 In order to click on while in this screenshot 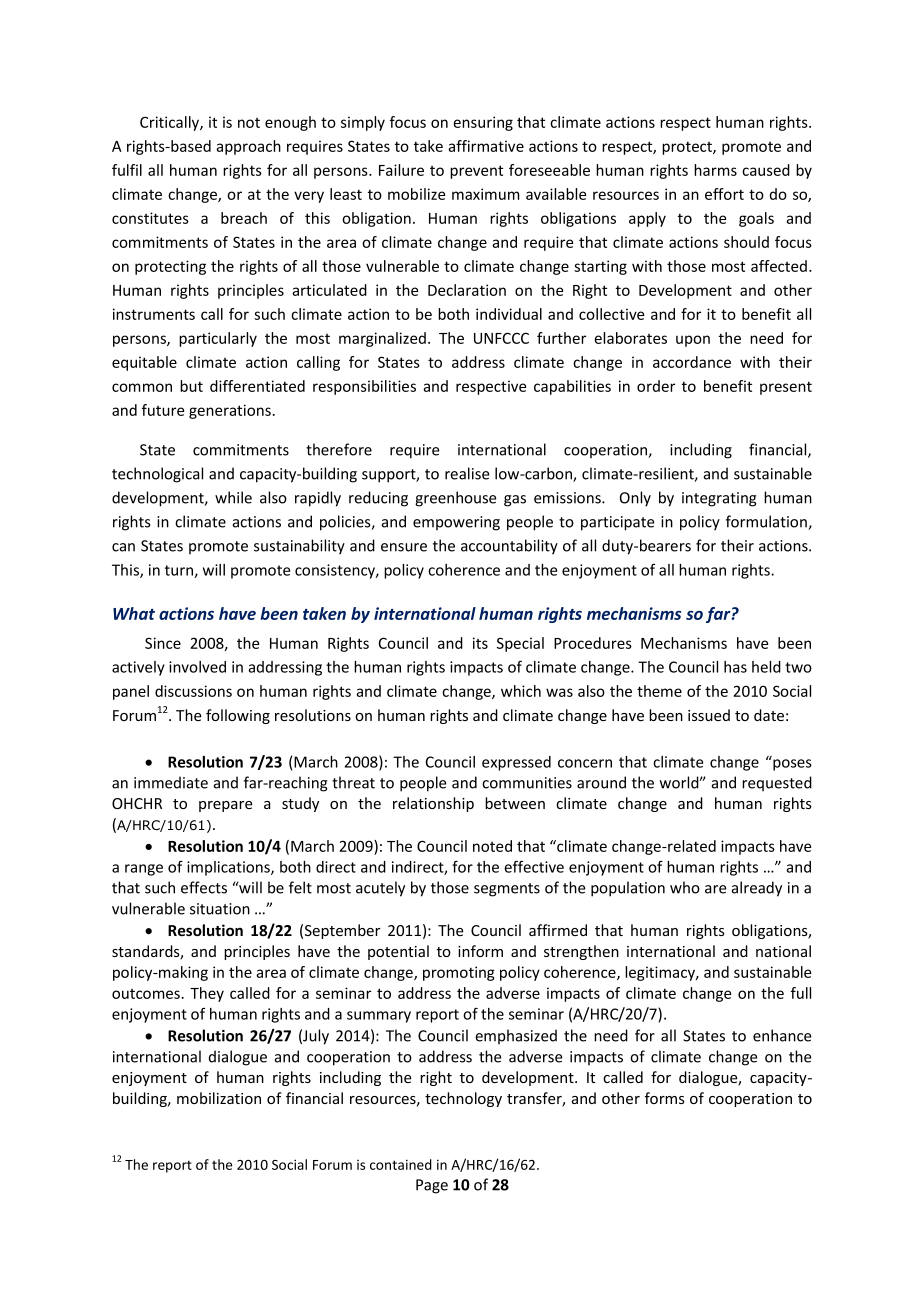, I will do `click(233, 497)`.
